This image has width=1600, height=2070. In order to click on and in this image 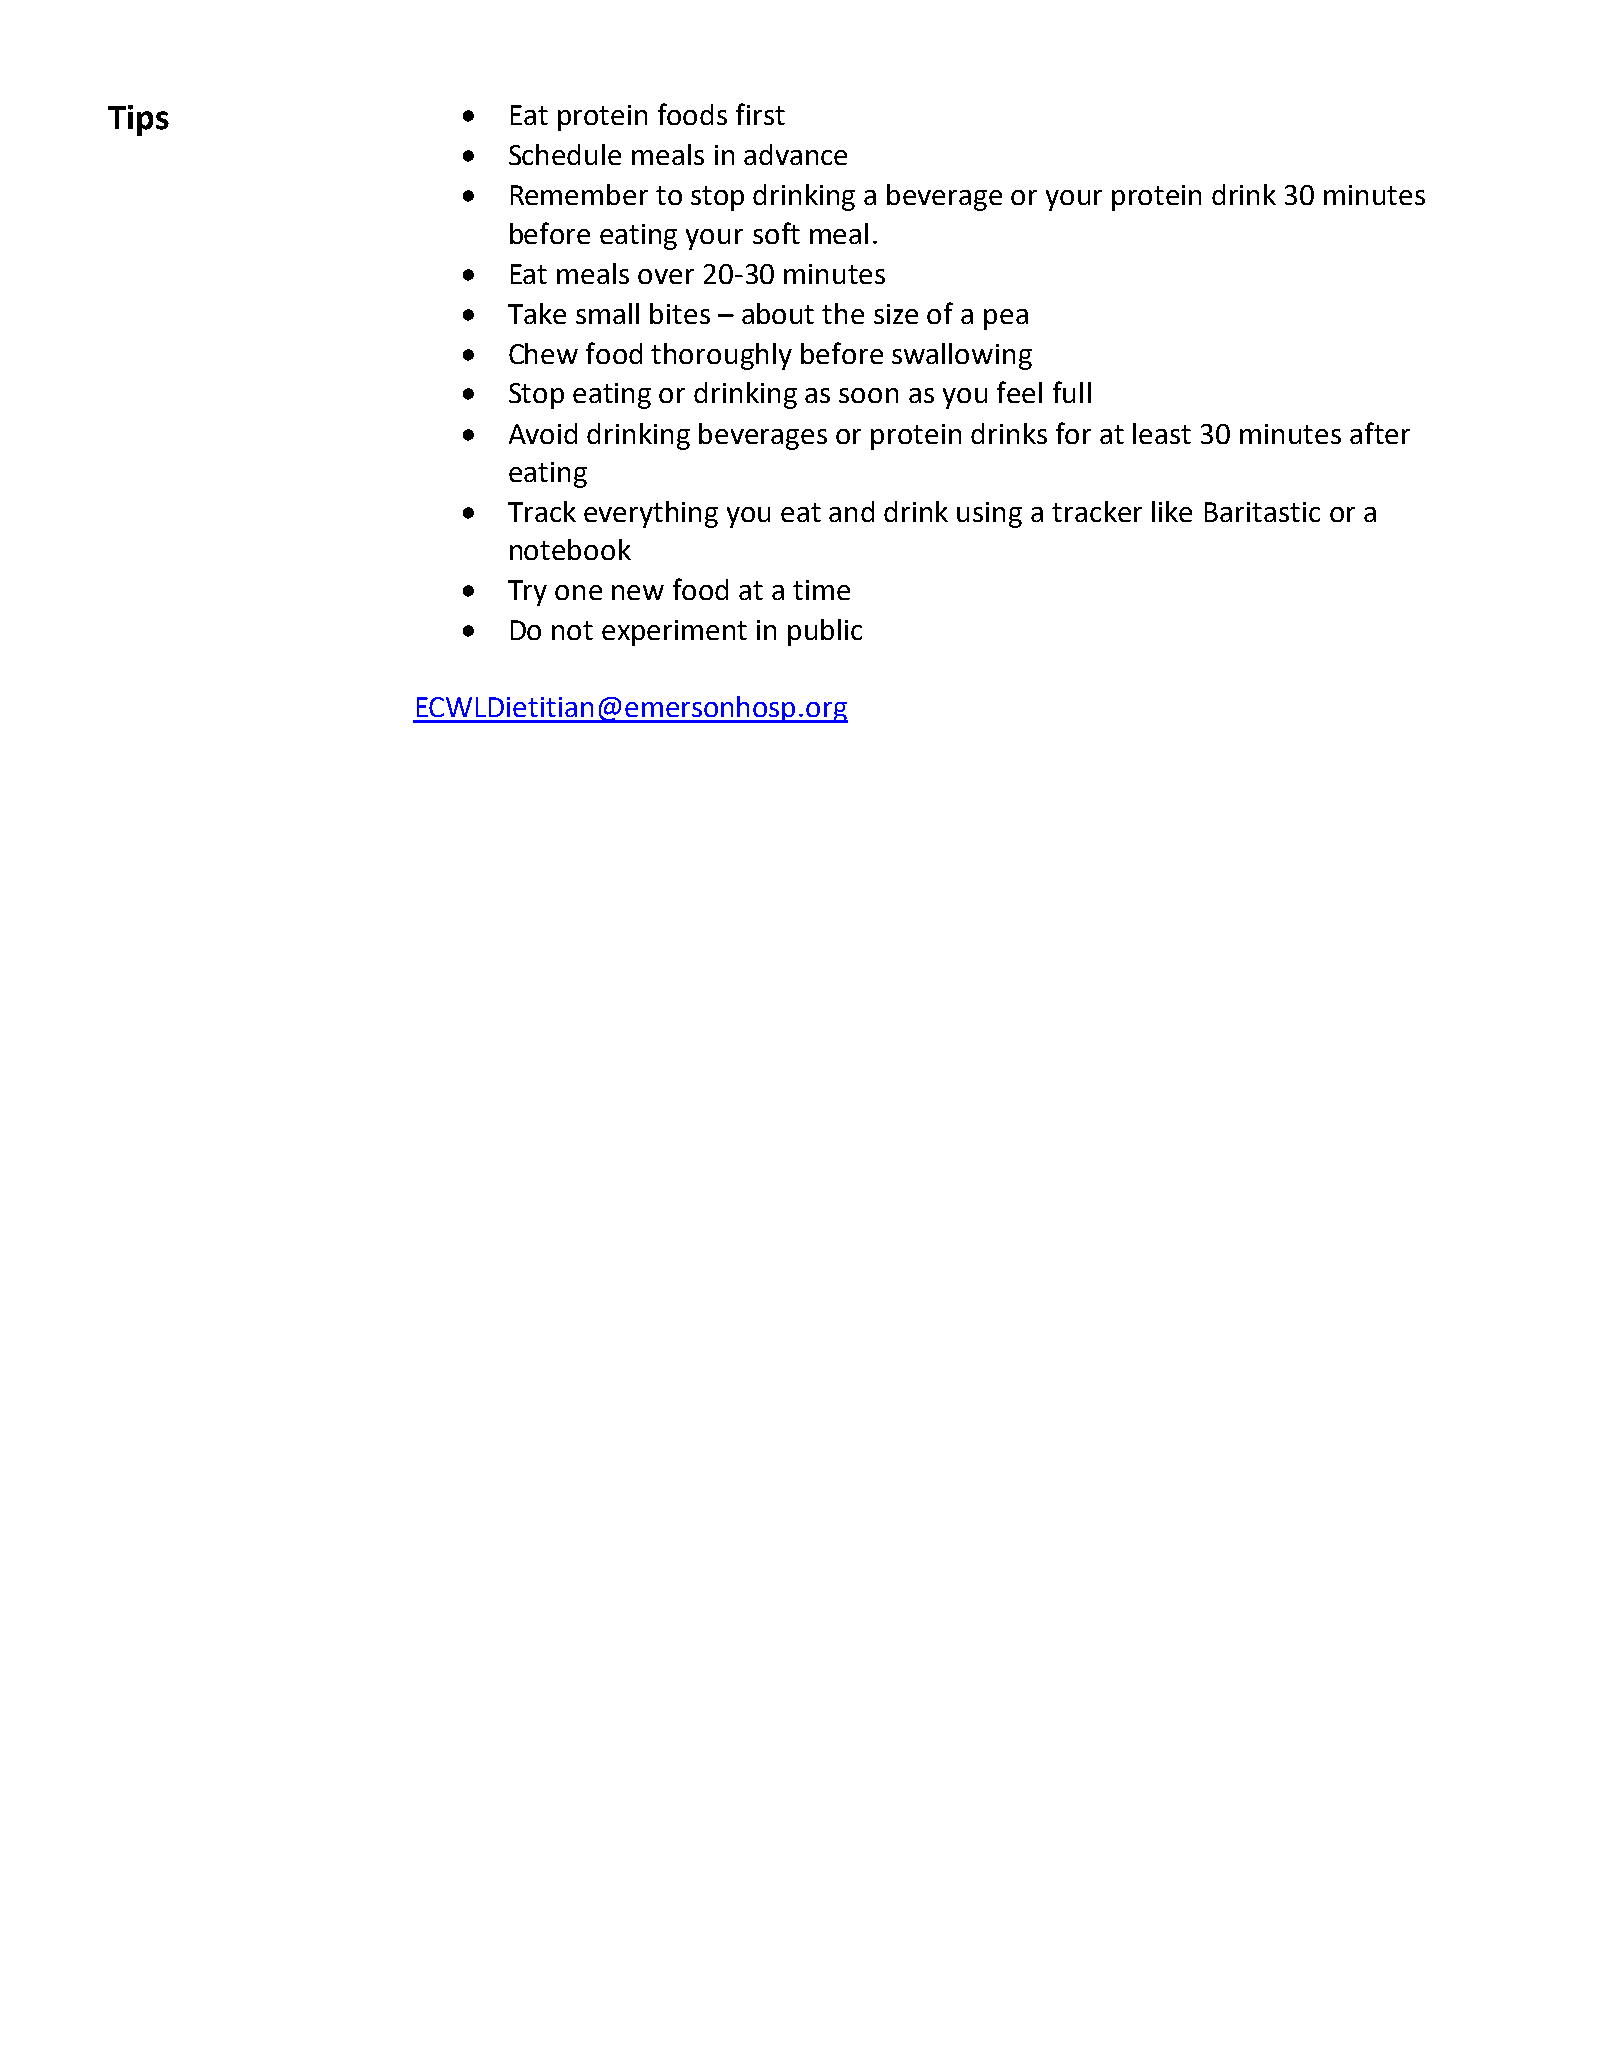, I will do `click(851, 511)`.
